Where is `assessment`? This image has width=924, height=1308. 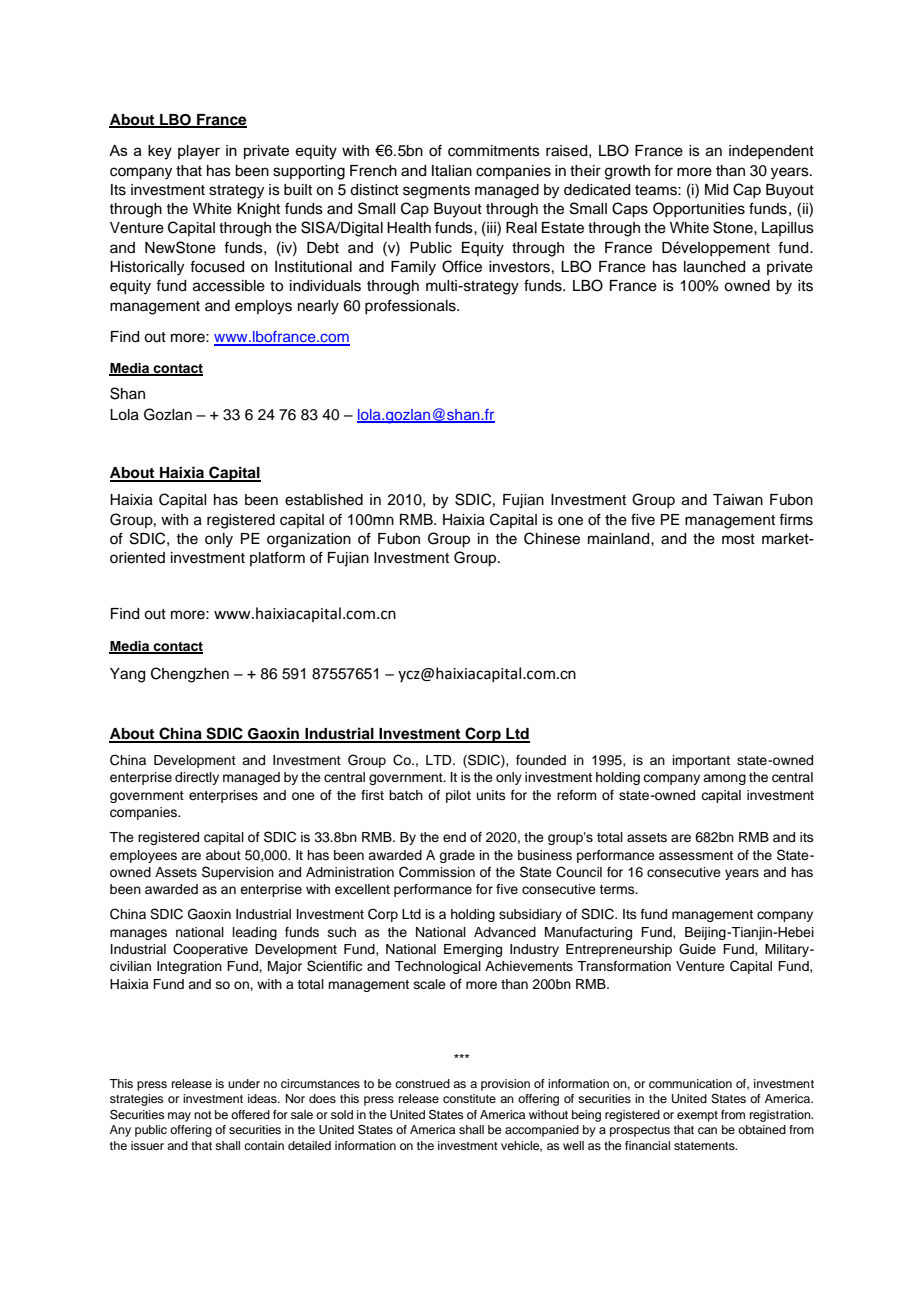
assessment is located at coordinates (696, 855).
